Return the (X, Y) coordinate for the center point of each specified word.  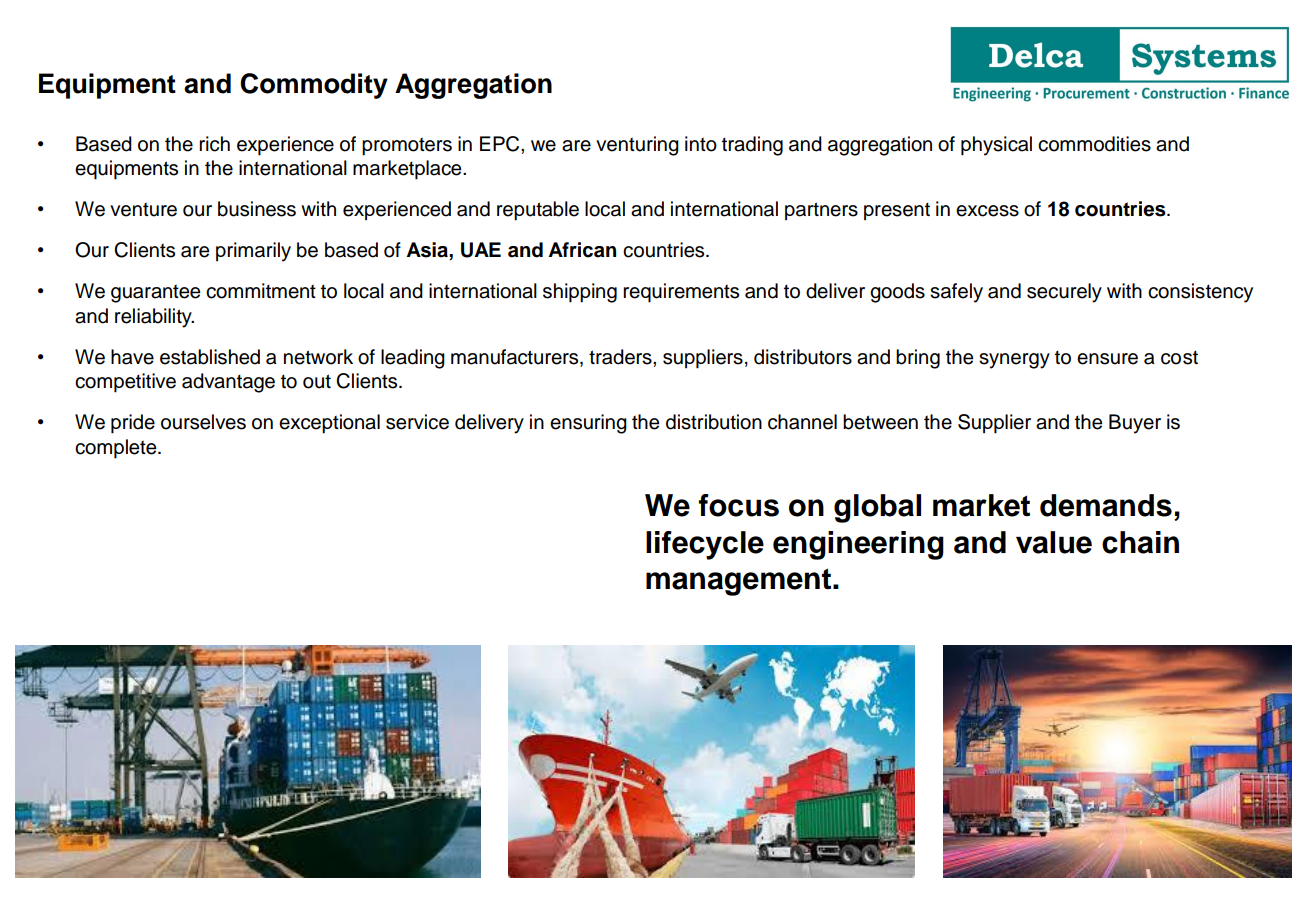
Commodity (314, 86)
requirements (681, 293)
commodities (1094, 144)
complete (117, 449)
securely (1064, 293)
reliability (154, 318)
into (701, 144)
